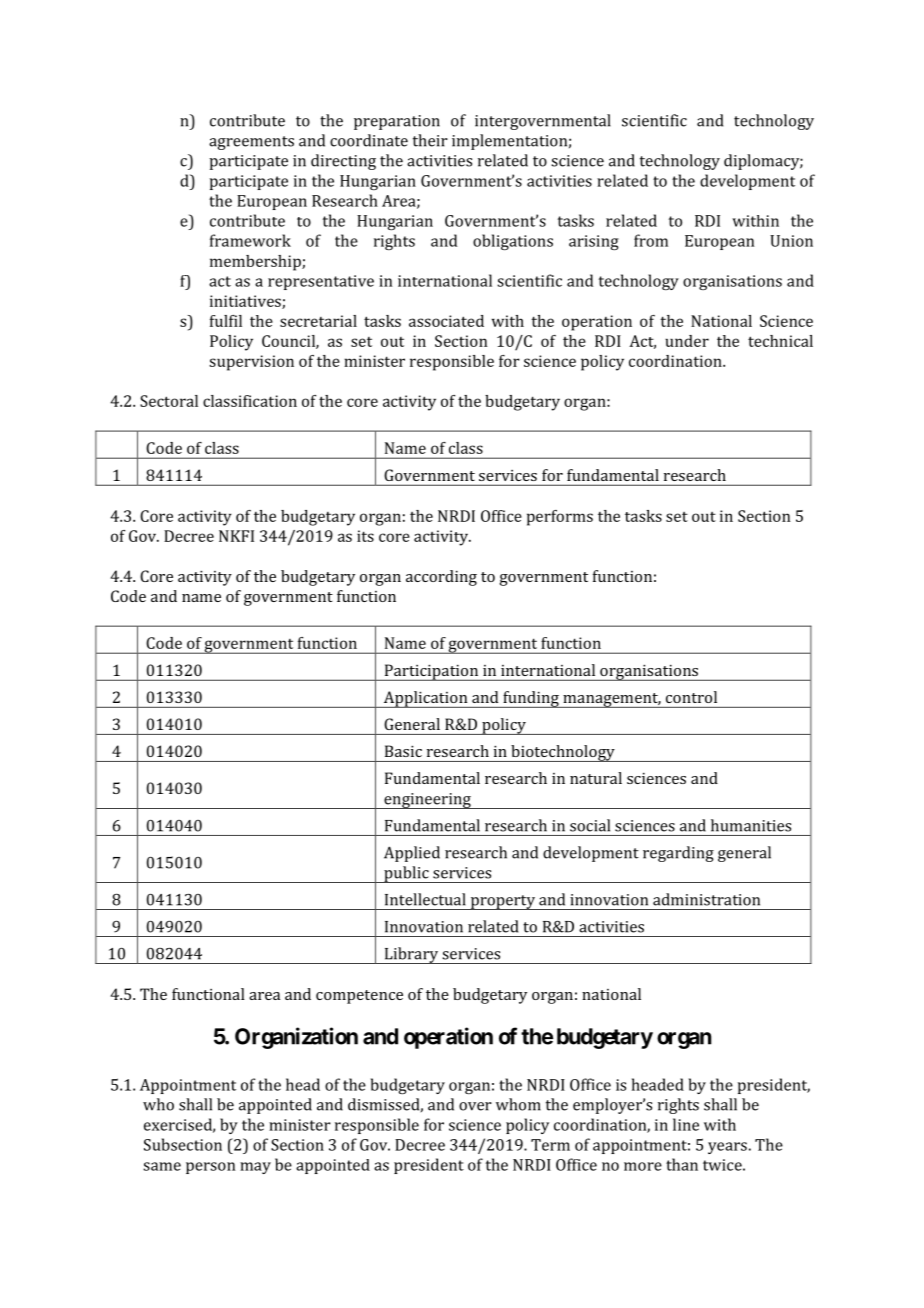 The image size is (924, 1308). Describe the element at coordinates (518, 1104) in the document. I see `whom` at that location.
